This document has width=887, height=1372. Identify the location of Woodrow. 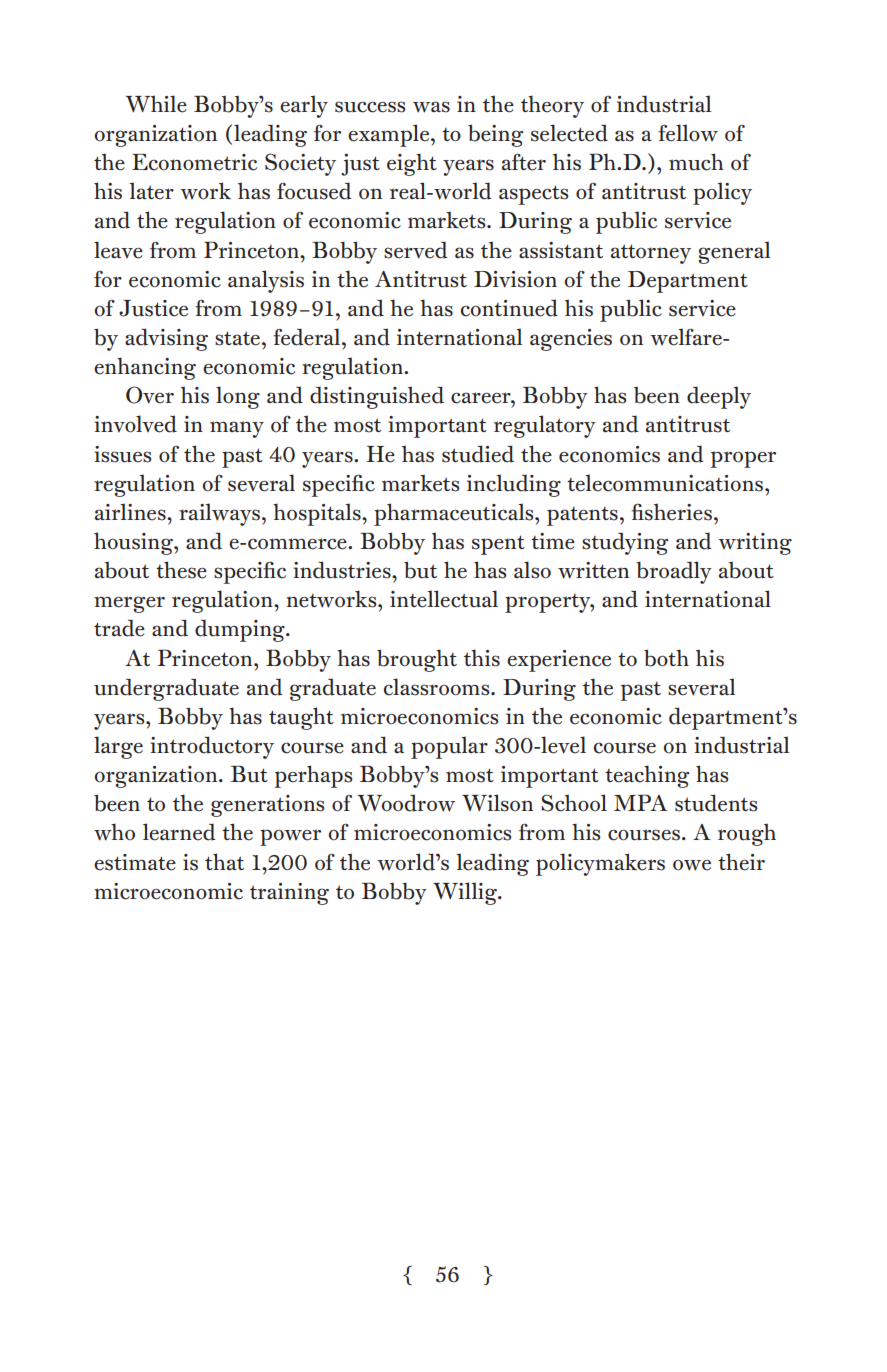
(406, 803).
